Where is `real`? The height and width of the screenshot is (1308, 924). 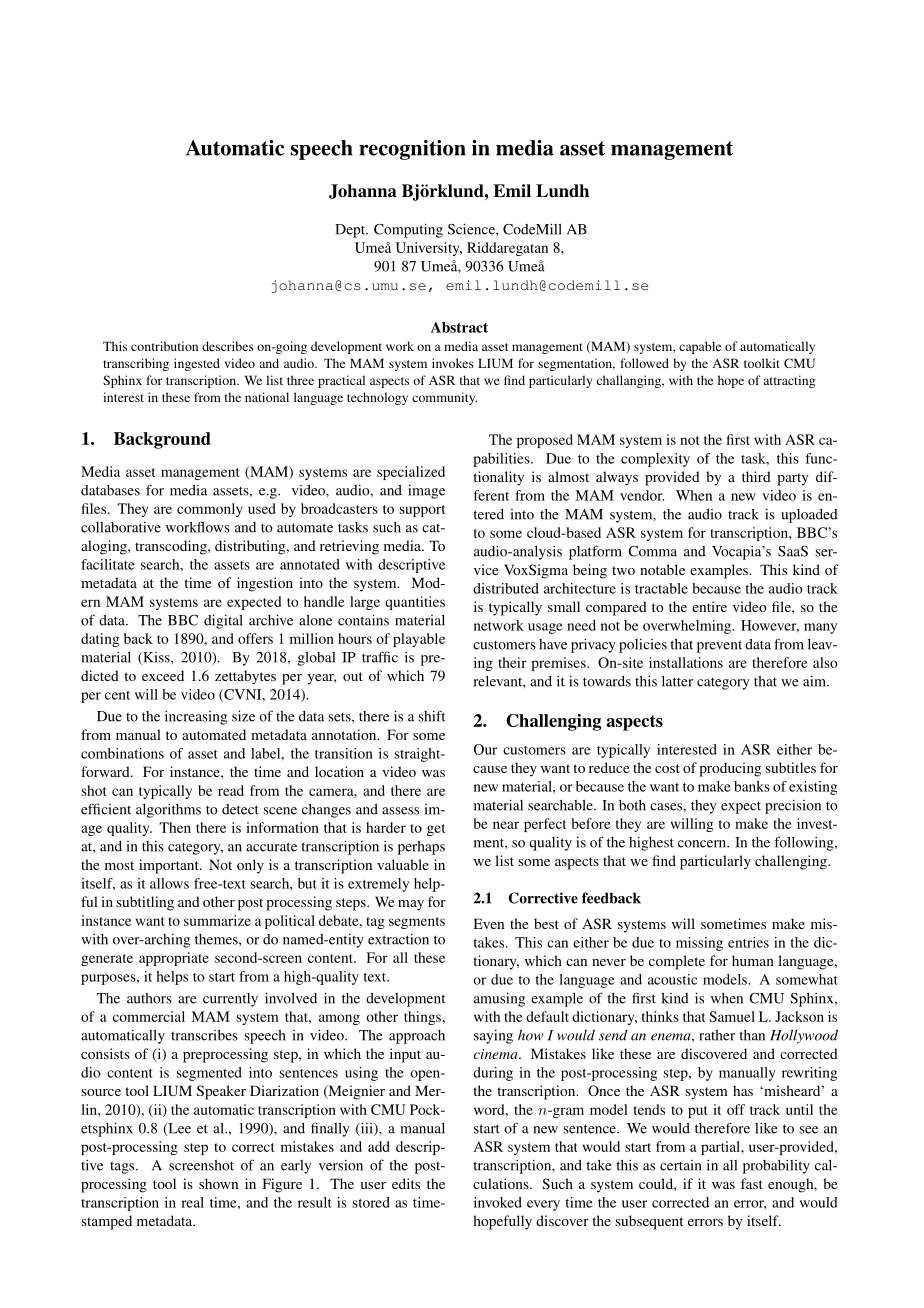
real is located at coordinates (192, 1202).
